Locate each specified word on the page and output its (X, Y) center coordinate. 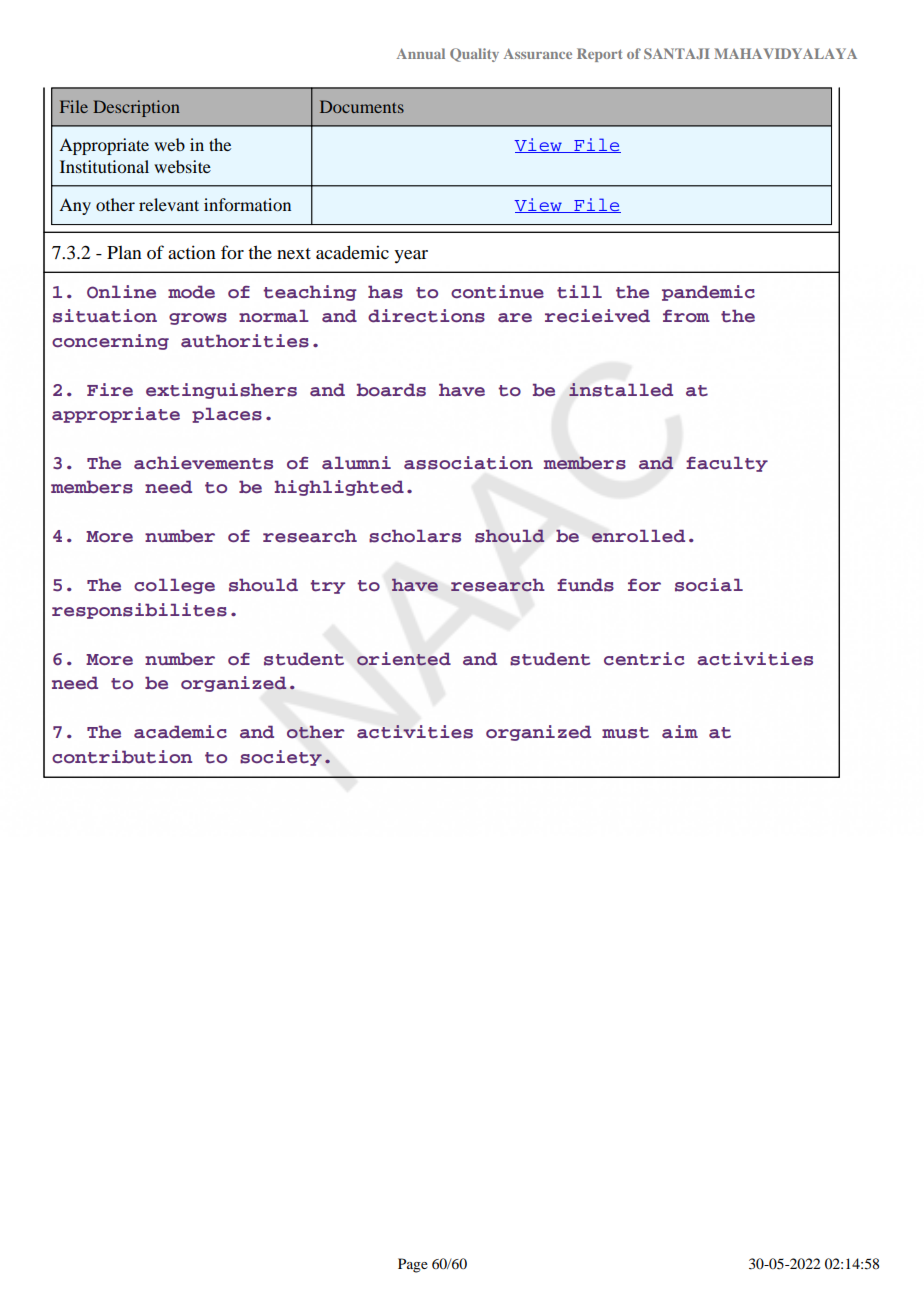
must (625, 733)
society (281, 758)
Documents (362, 106)
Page (413, 1265)
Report (599, 55)
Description (136, 108)
